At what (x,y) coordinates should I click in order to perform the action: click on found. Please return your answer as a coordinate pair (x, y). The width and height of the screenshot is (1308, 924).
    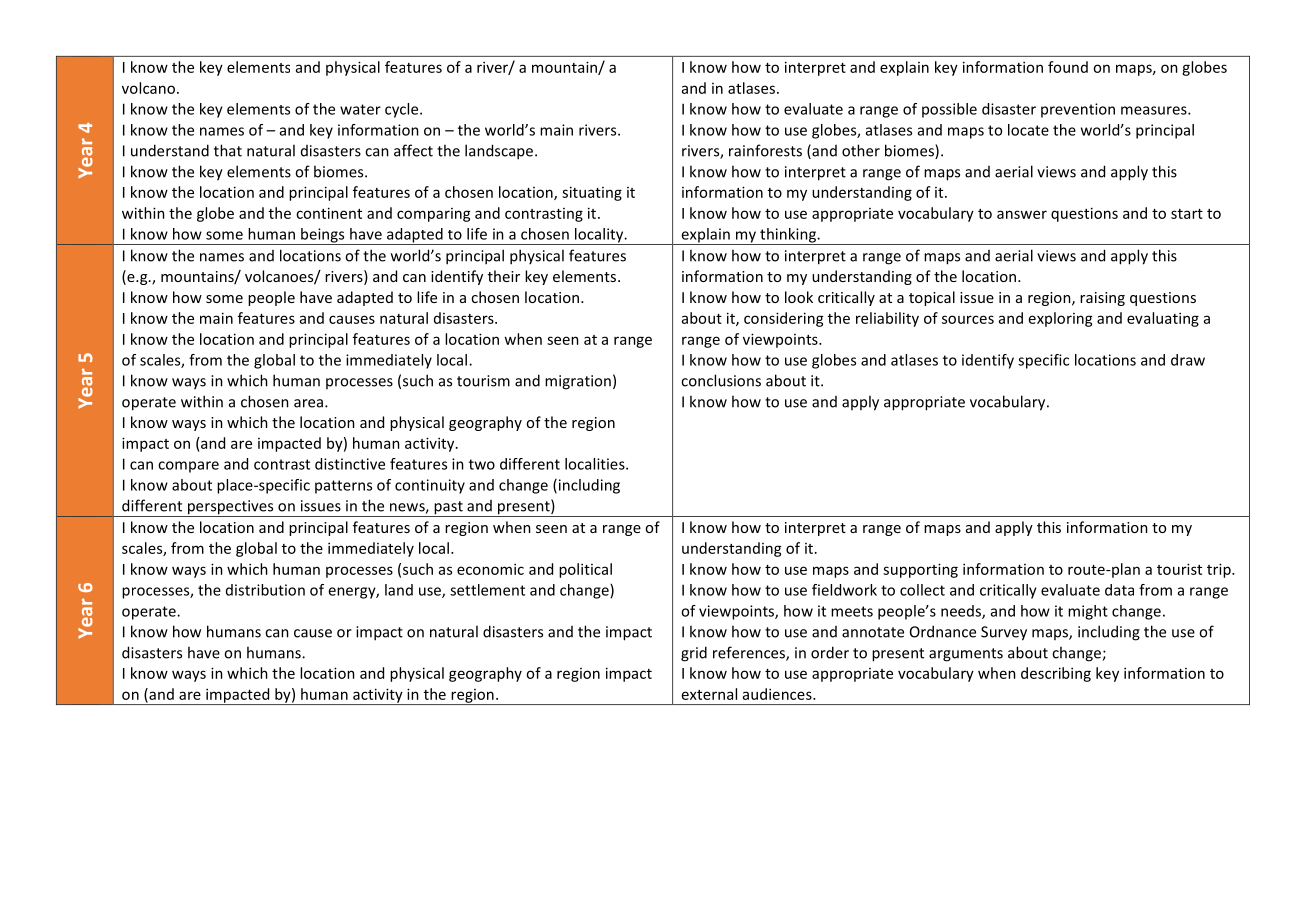
    Looking at the image, I should click on (1068, 67).
